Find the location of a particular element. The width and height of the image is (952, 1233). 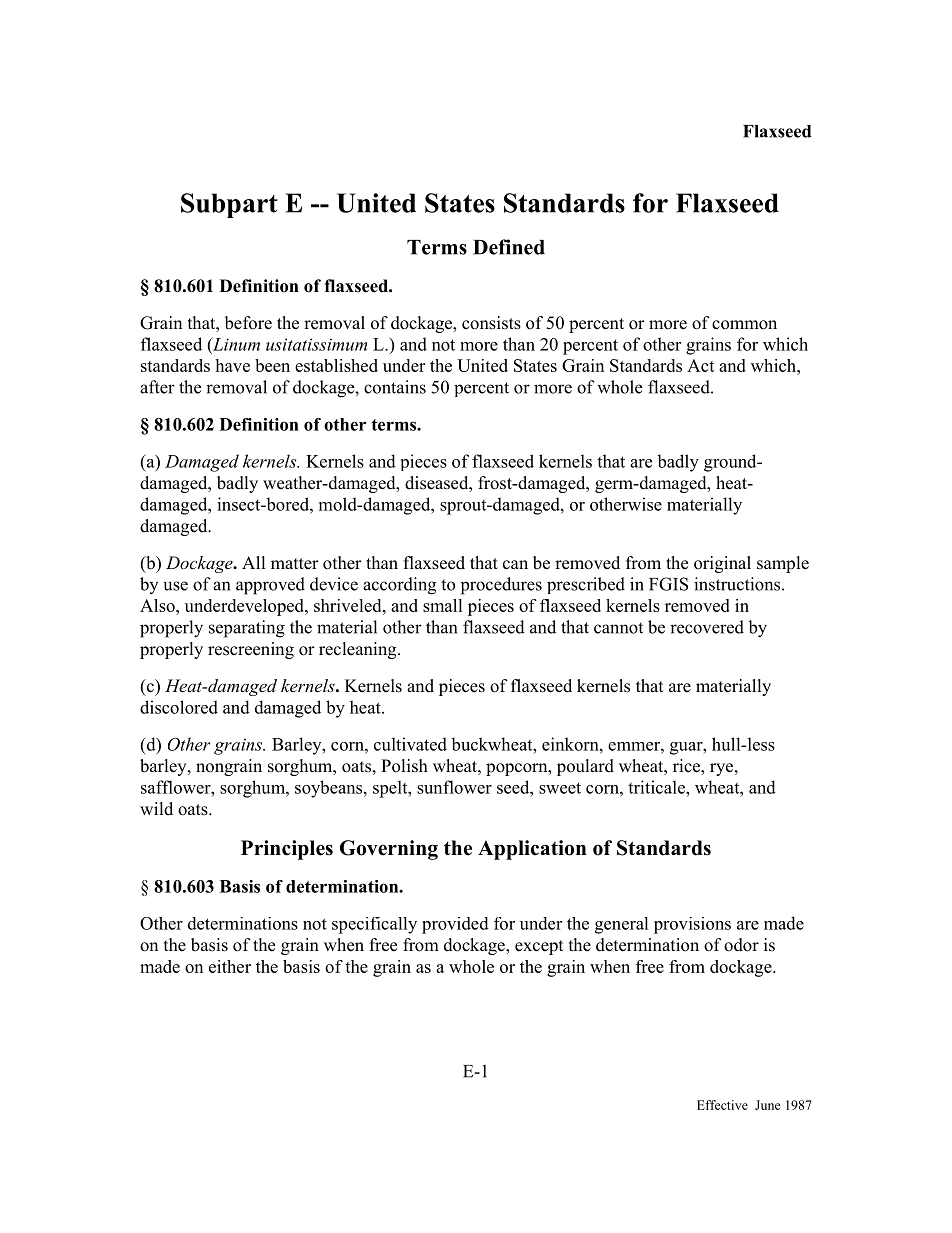

original is located at coordinates (722, 564).
